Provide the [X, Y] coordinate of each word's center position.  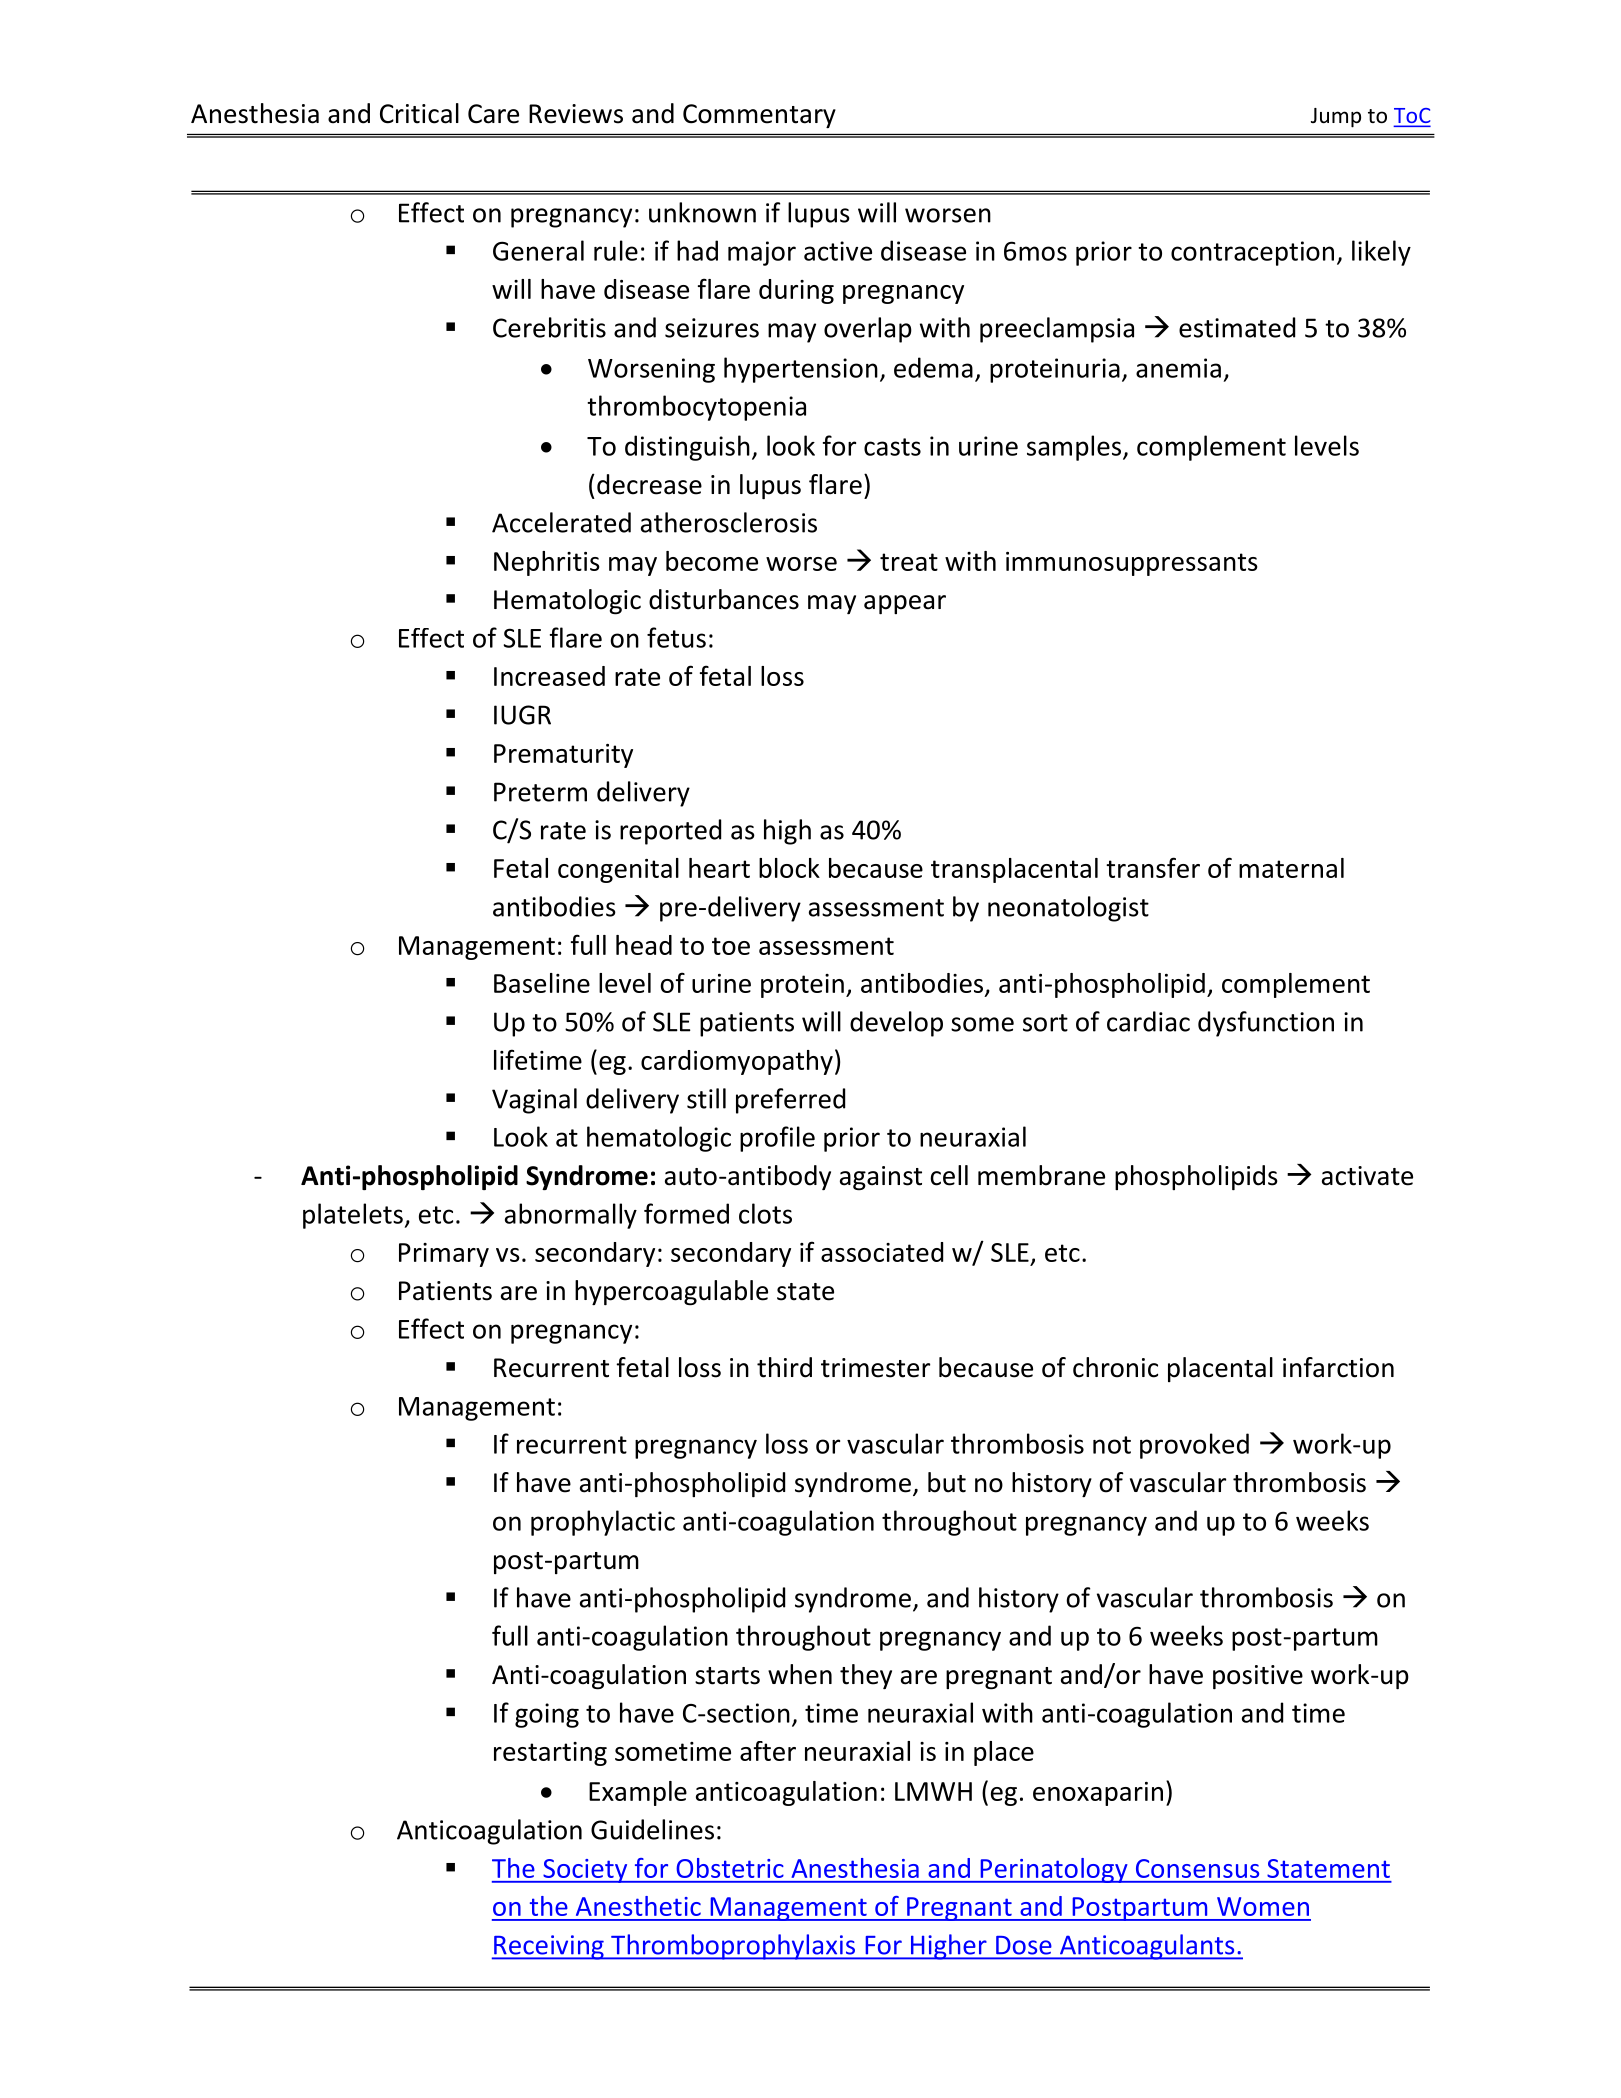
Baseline [542, 983]
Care [493, 114]
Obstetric [730, 1868]
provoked [1194, 1446]
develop [896, 1024]
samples [1075, 448]
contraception [1252, 253]
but [947, 1482]
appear [905, 604]
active [838, 251]
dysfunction [1266, 1024]
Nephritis [547, 563]
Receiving [549, 1947]
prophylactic [603, 1523]
